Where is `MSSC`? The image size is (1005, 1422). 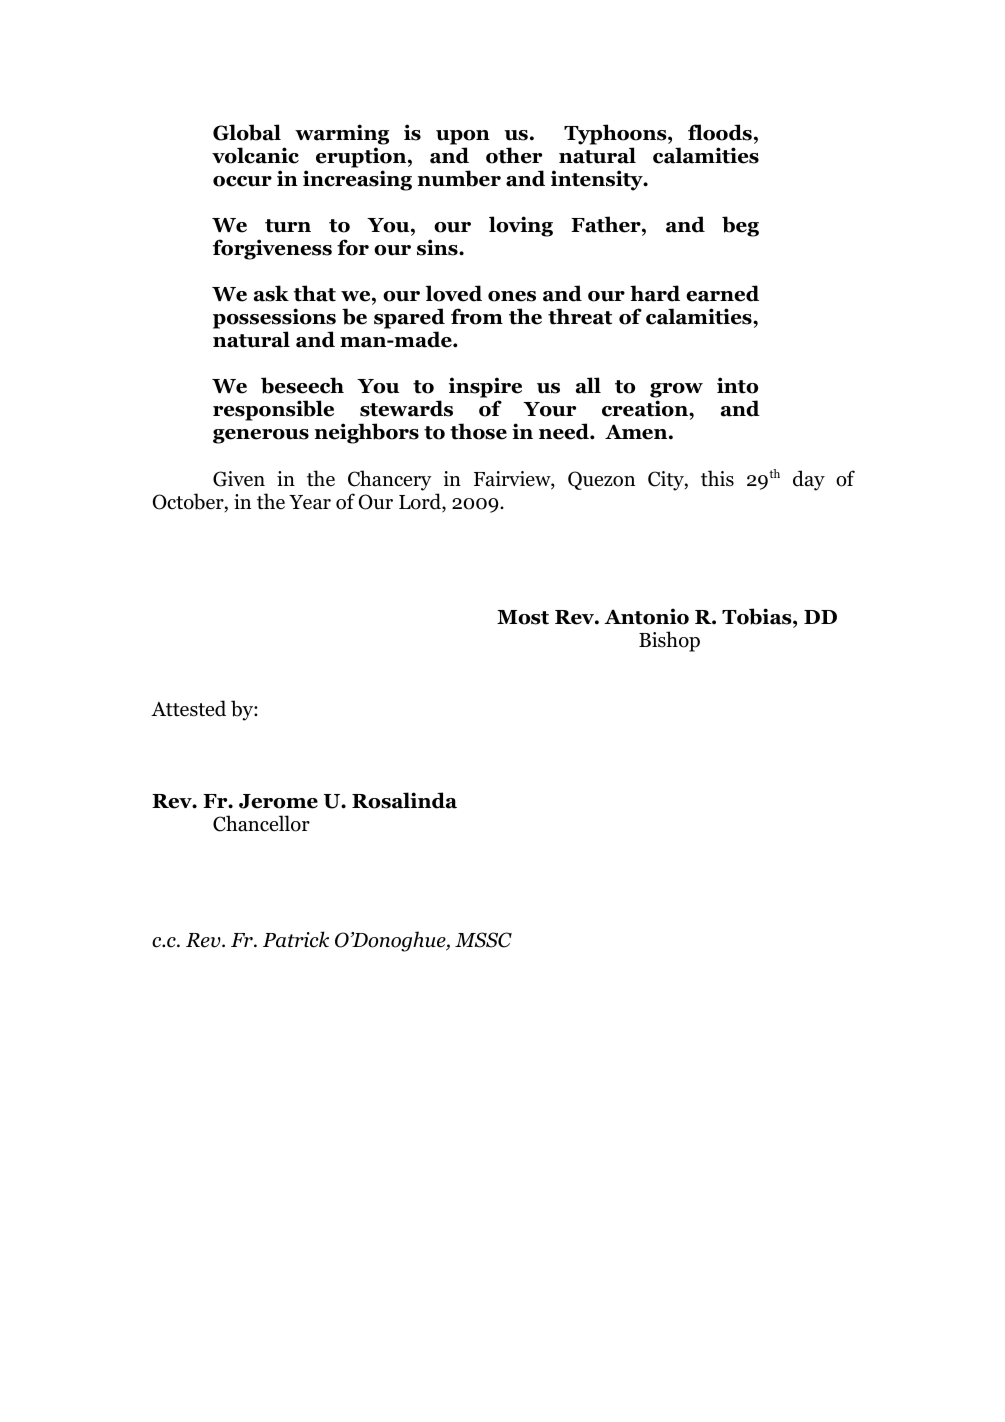
MSSC is located at coordinates (483, 940).
